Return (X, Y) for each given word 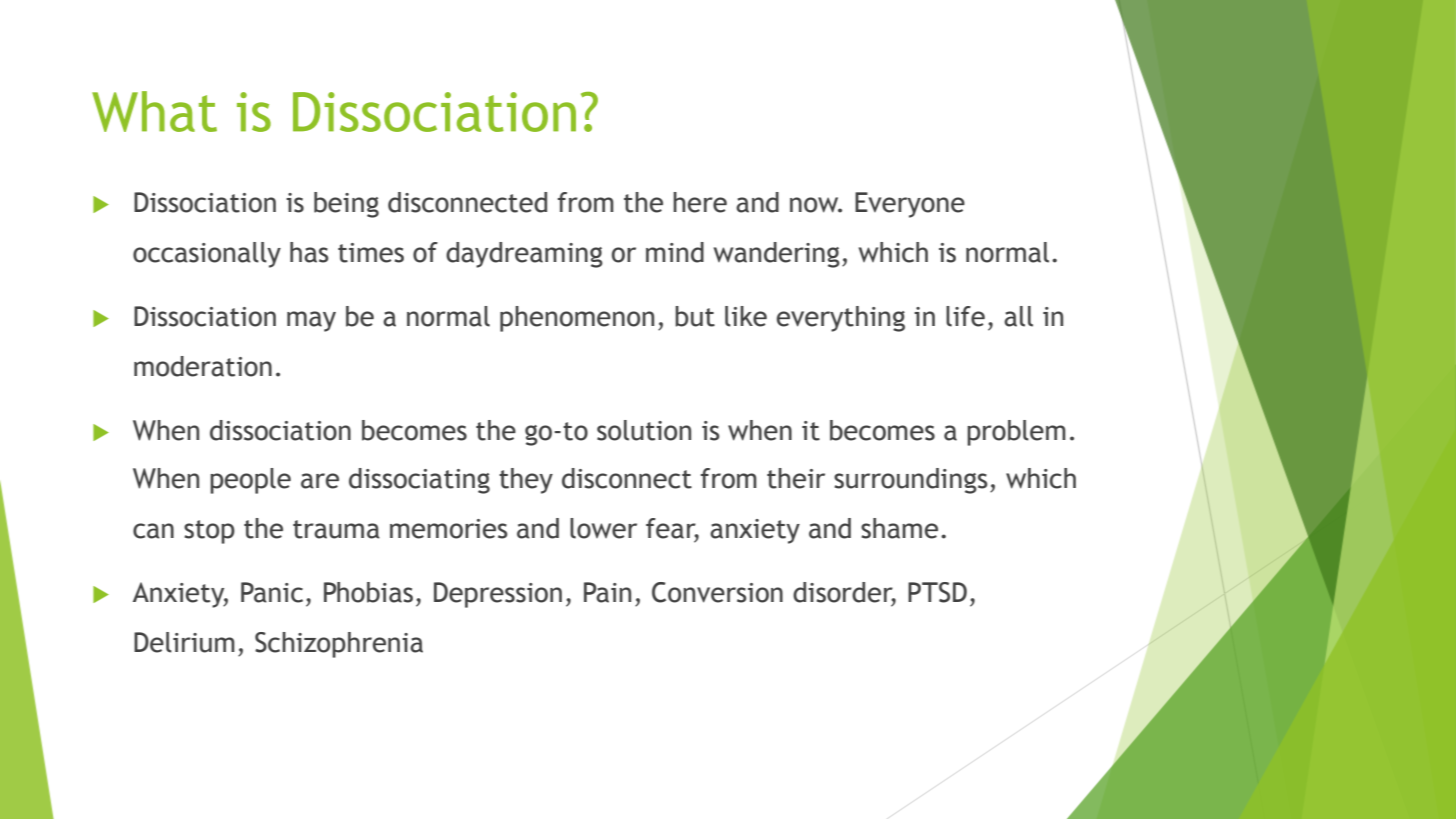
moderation (203, 366)
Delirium (184, 642)
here (700, 202)
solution (644, 430)
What (154, 111)
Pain (607, 592)
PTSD (937, 592)
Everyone (910, 205)
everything (841, 319)
